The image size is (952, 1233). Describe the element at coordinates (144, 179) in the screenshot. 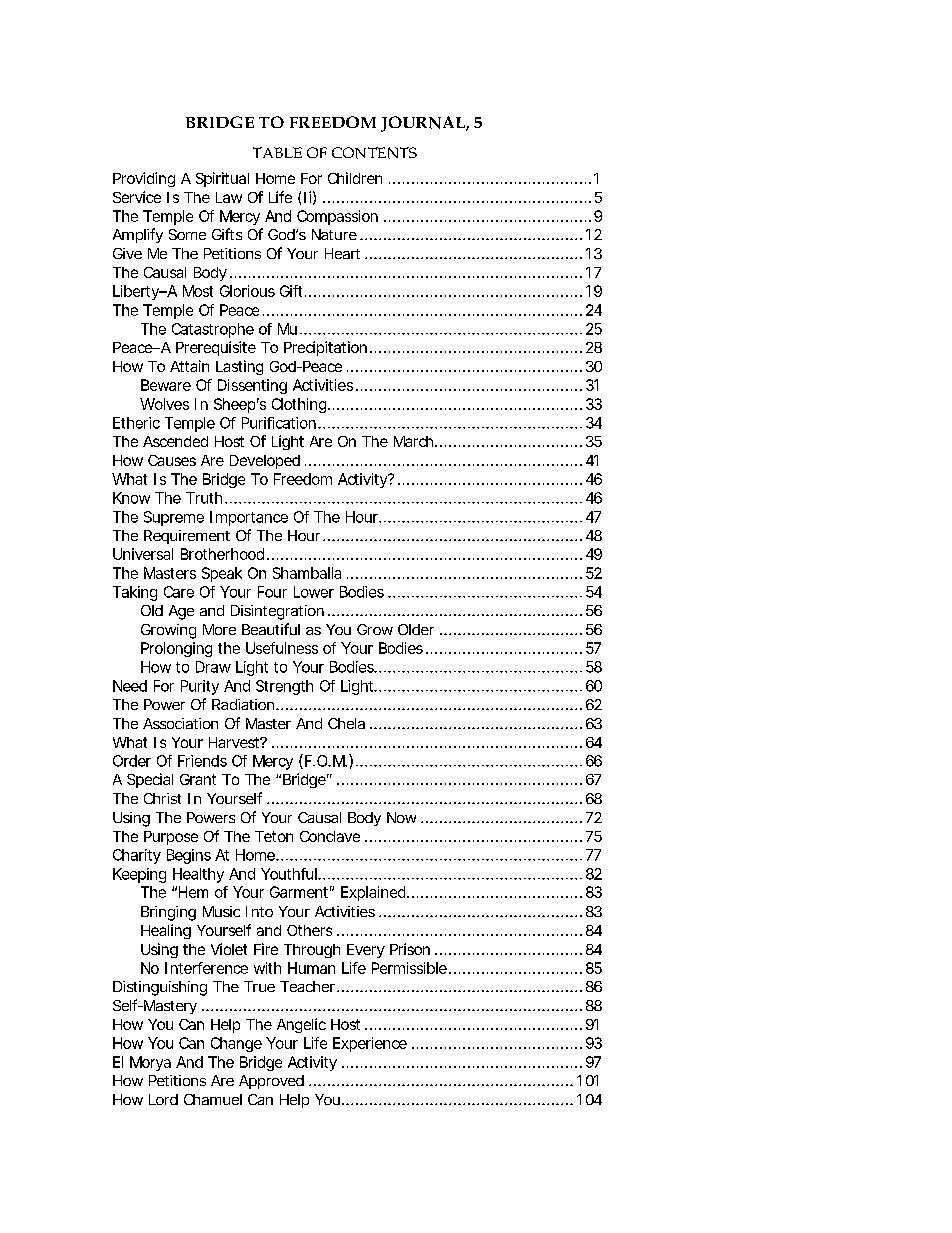

I see `Providing` at that location.
